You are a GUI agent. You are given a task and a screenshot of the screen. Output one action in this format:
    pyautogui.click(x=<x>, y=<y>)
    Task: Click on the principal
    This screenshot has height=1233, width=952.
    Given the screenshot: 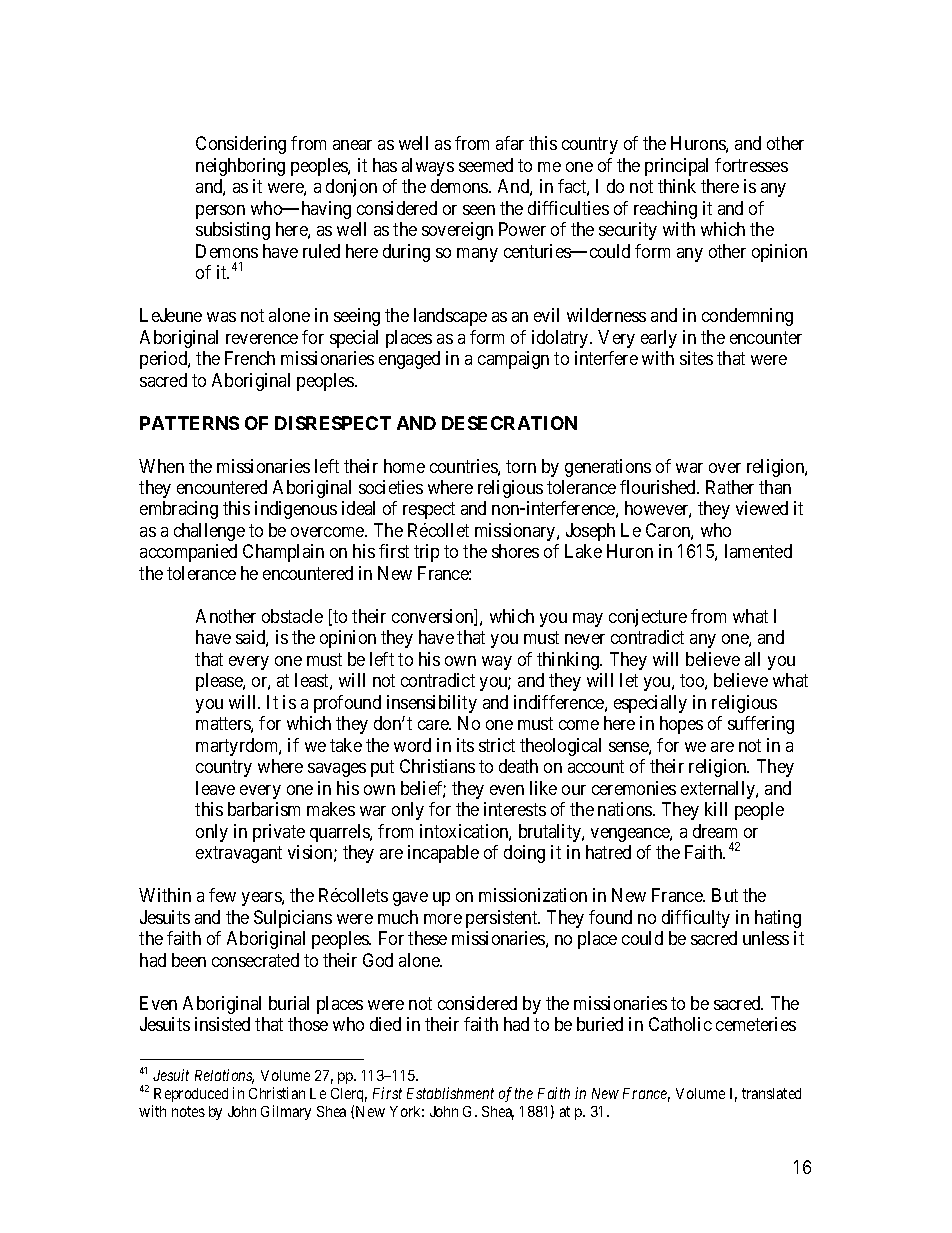 What is the action you would take?
    pyautogui.click(x=676, y=167)
